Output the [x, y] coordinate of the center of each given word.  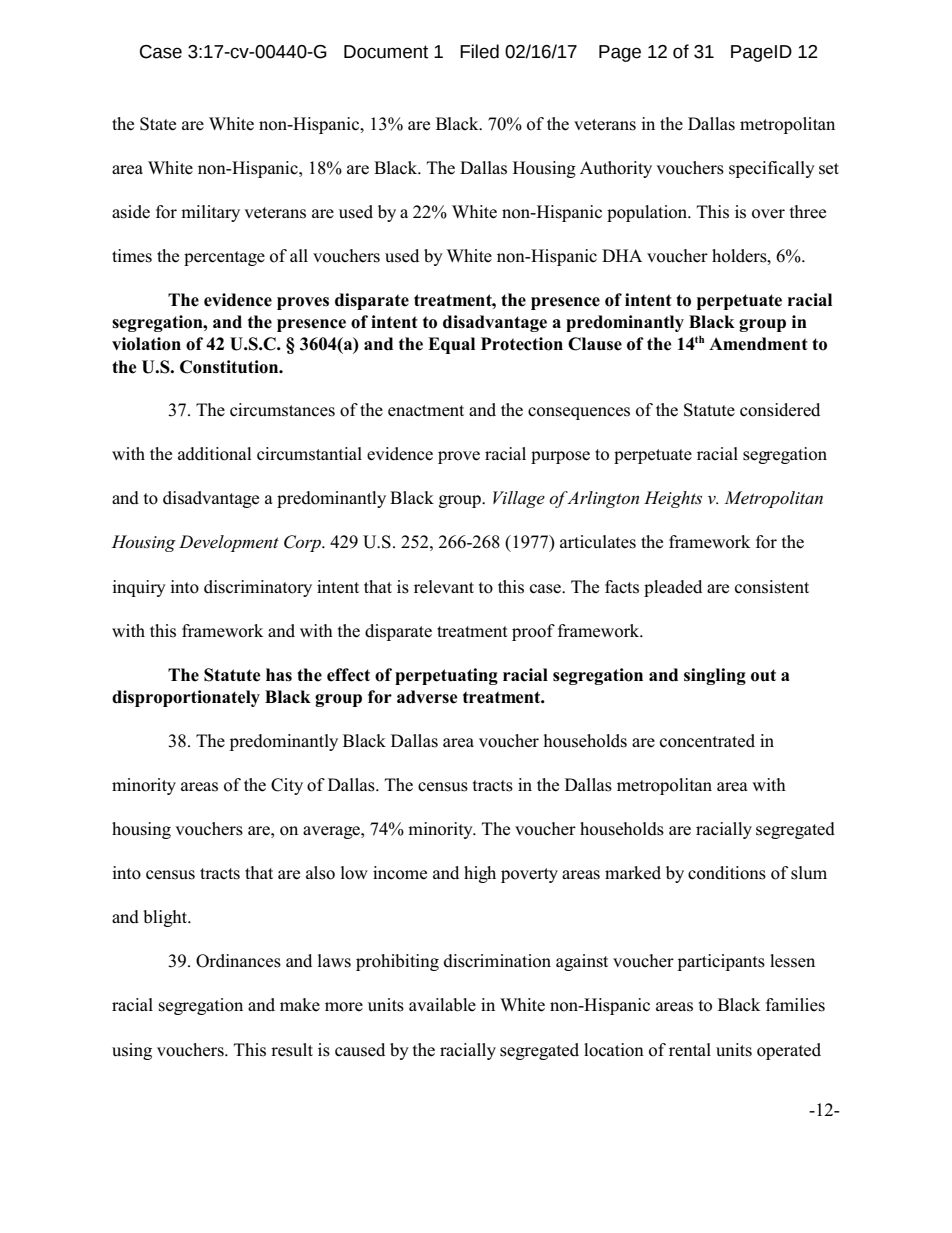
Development [229, 543]
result [292, 1050]
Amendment [758, 344]
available [442, 1005]
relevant [444, 587]
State [158, 124]
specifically [772, 169]
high [480, 874]
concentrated [707, 741]
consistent [772, 587]
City [287, 786]
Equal [451, 345]
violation [146, 344]
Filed [479, 51]
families [795, 1005]
